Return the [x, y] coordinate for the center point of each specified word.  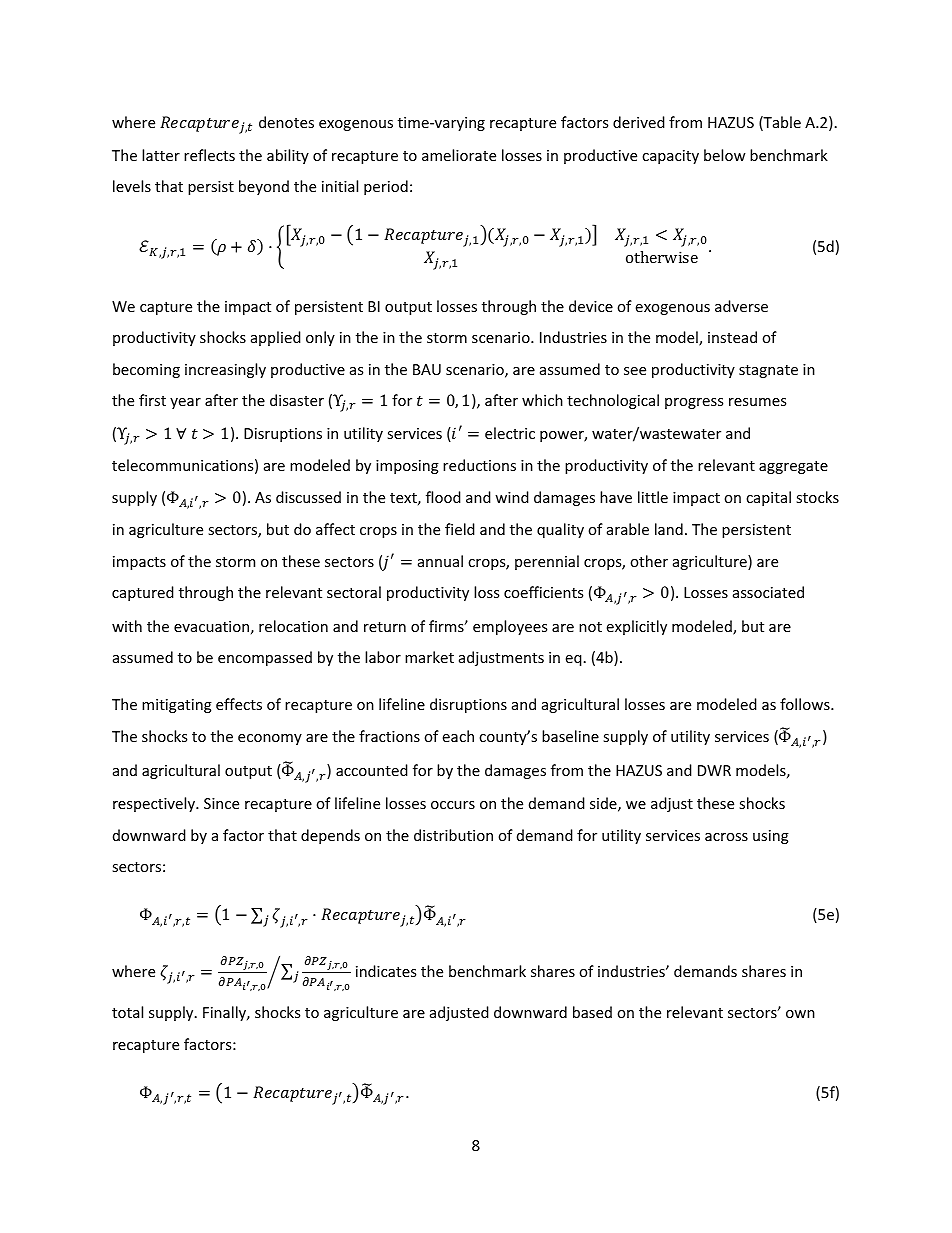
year [185, 403]
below [725, 155]
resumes [757, 402]
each [458, 736]
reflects [209, 155]
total [127, 1012]
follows [806, 704]
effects [239, 704]
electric [510, 433]
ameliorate [459, 155]
